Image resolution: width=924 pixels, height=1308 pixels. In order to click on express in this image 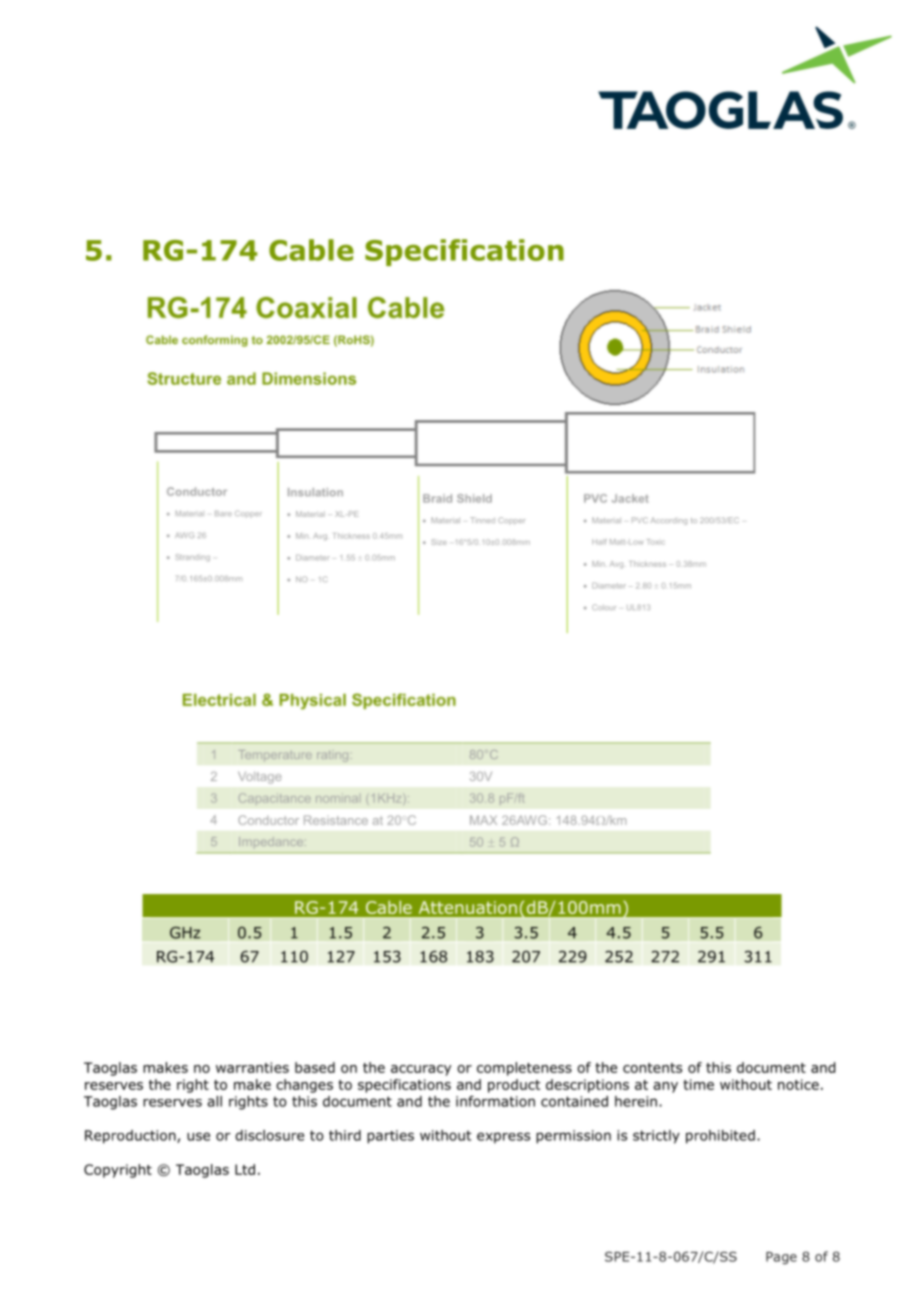, I will do `click(503, 1138)`.
